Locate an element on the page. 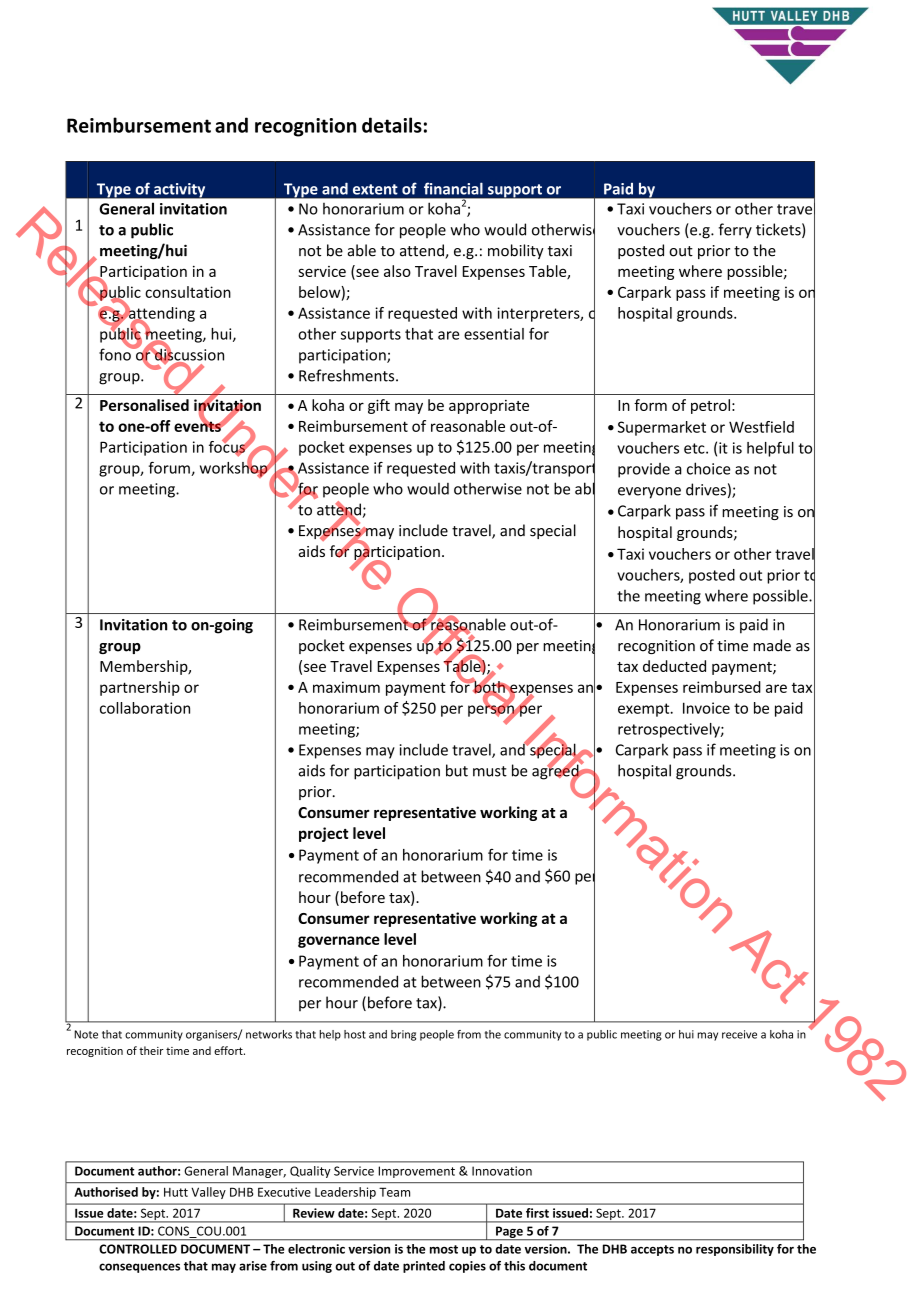 The height and width of the page is (1308, 924). financial is located at coordinates (453, 188).
